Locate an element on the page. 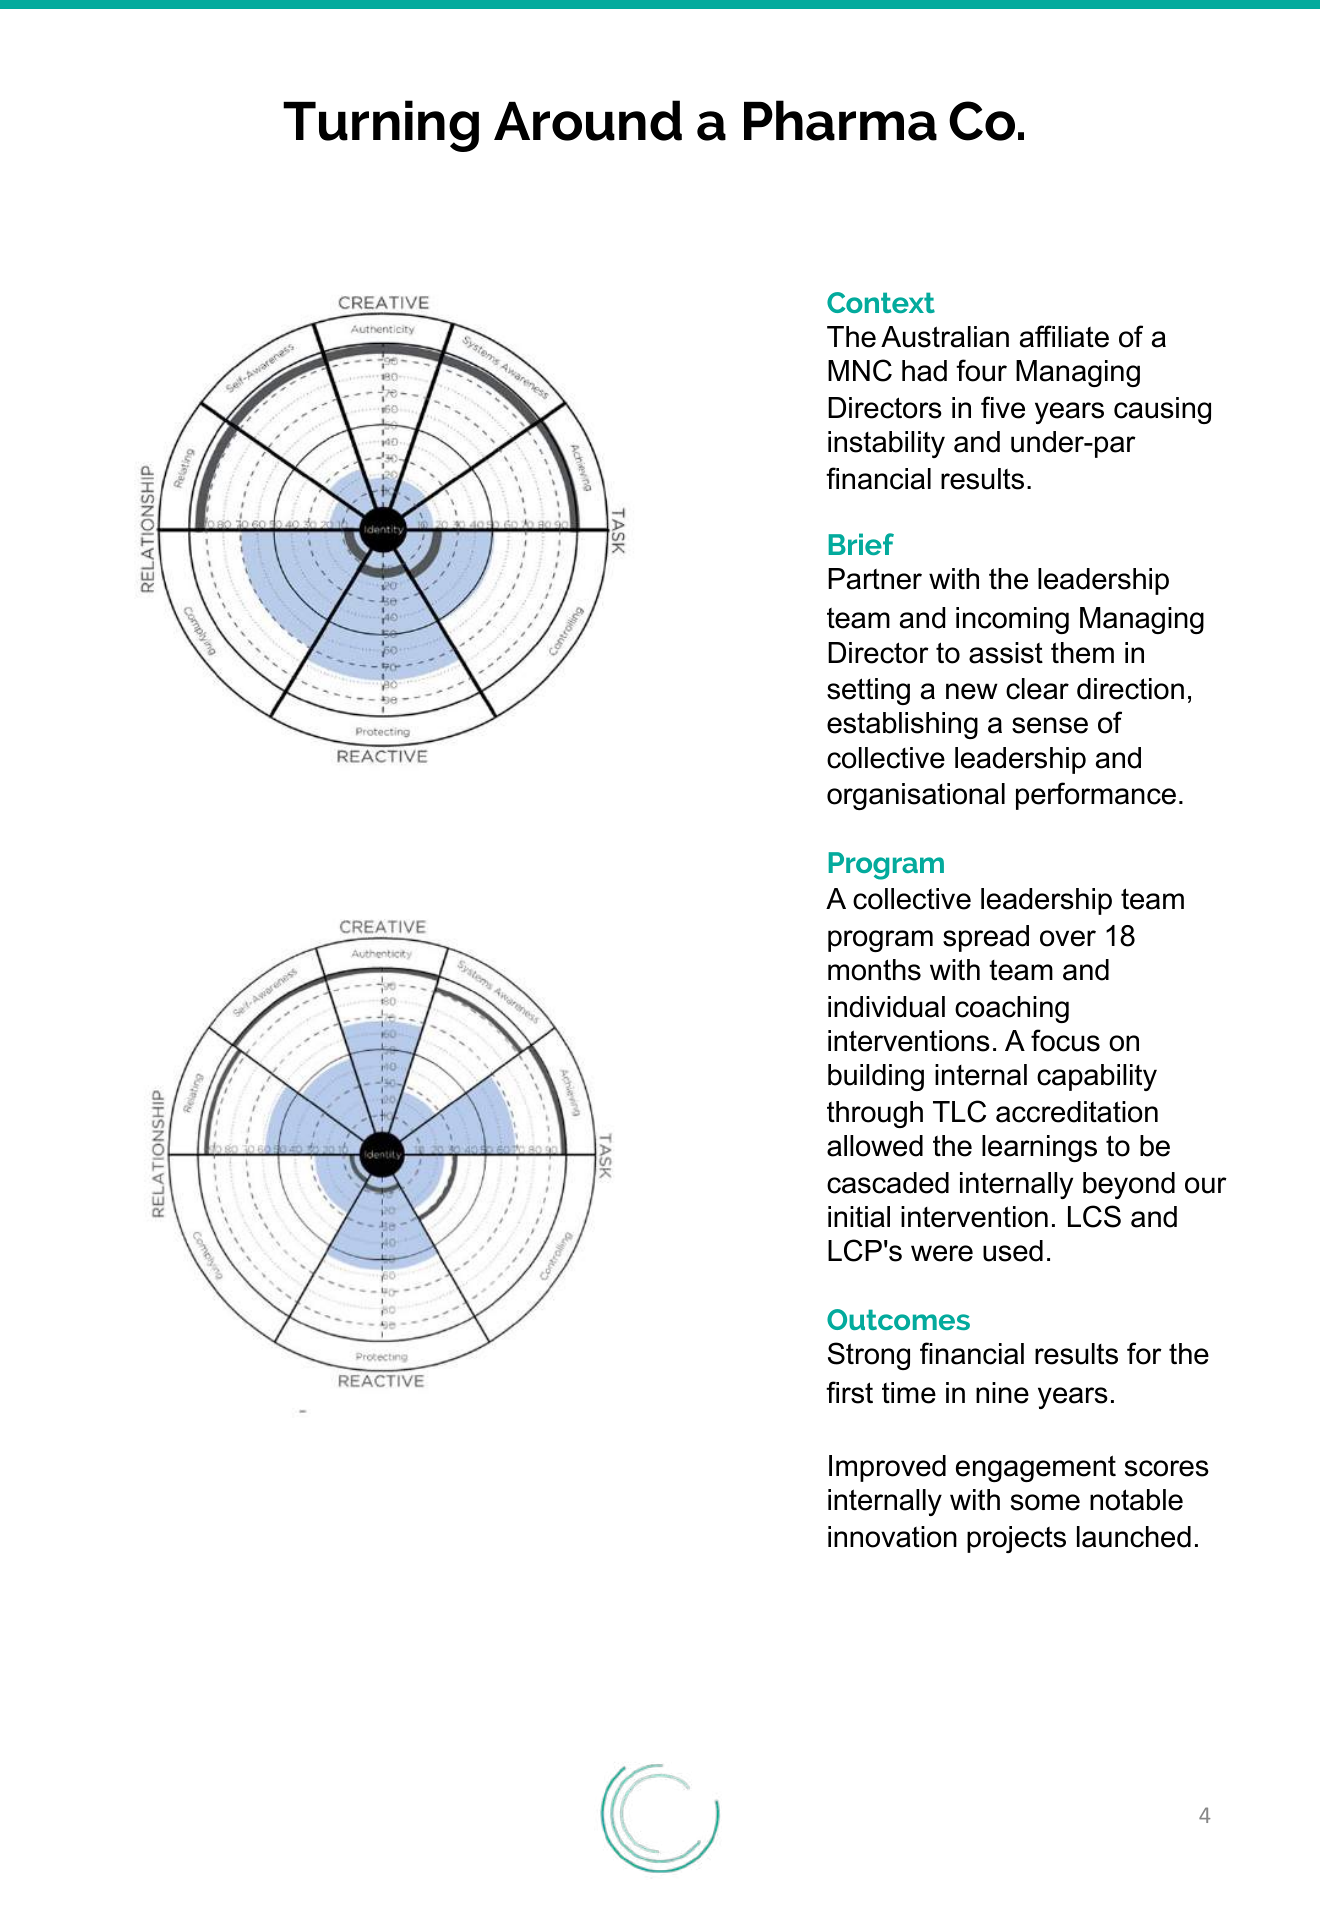 The width and height of the document is (1320, 1907). focus is located at coordinates (1065, 1040).
